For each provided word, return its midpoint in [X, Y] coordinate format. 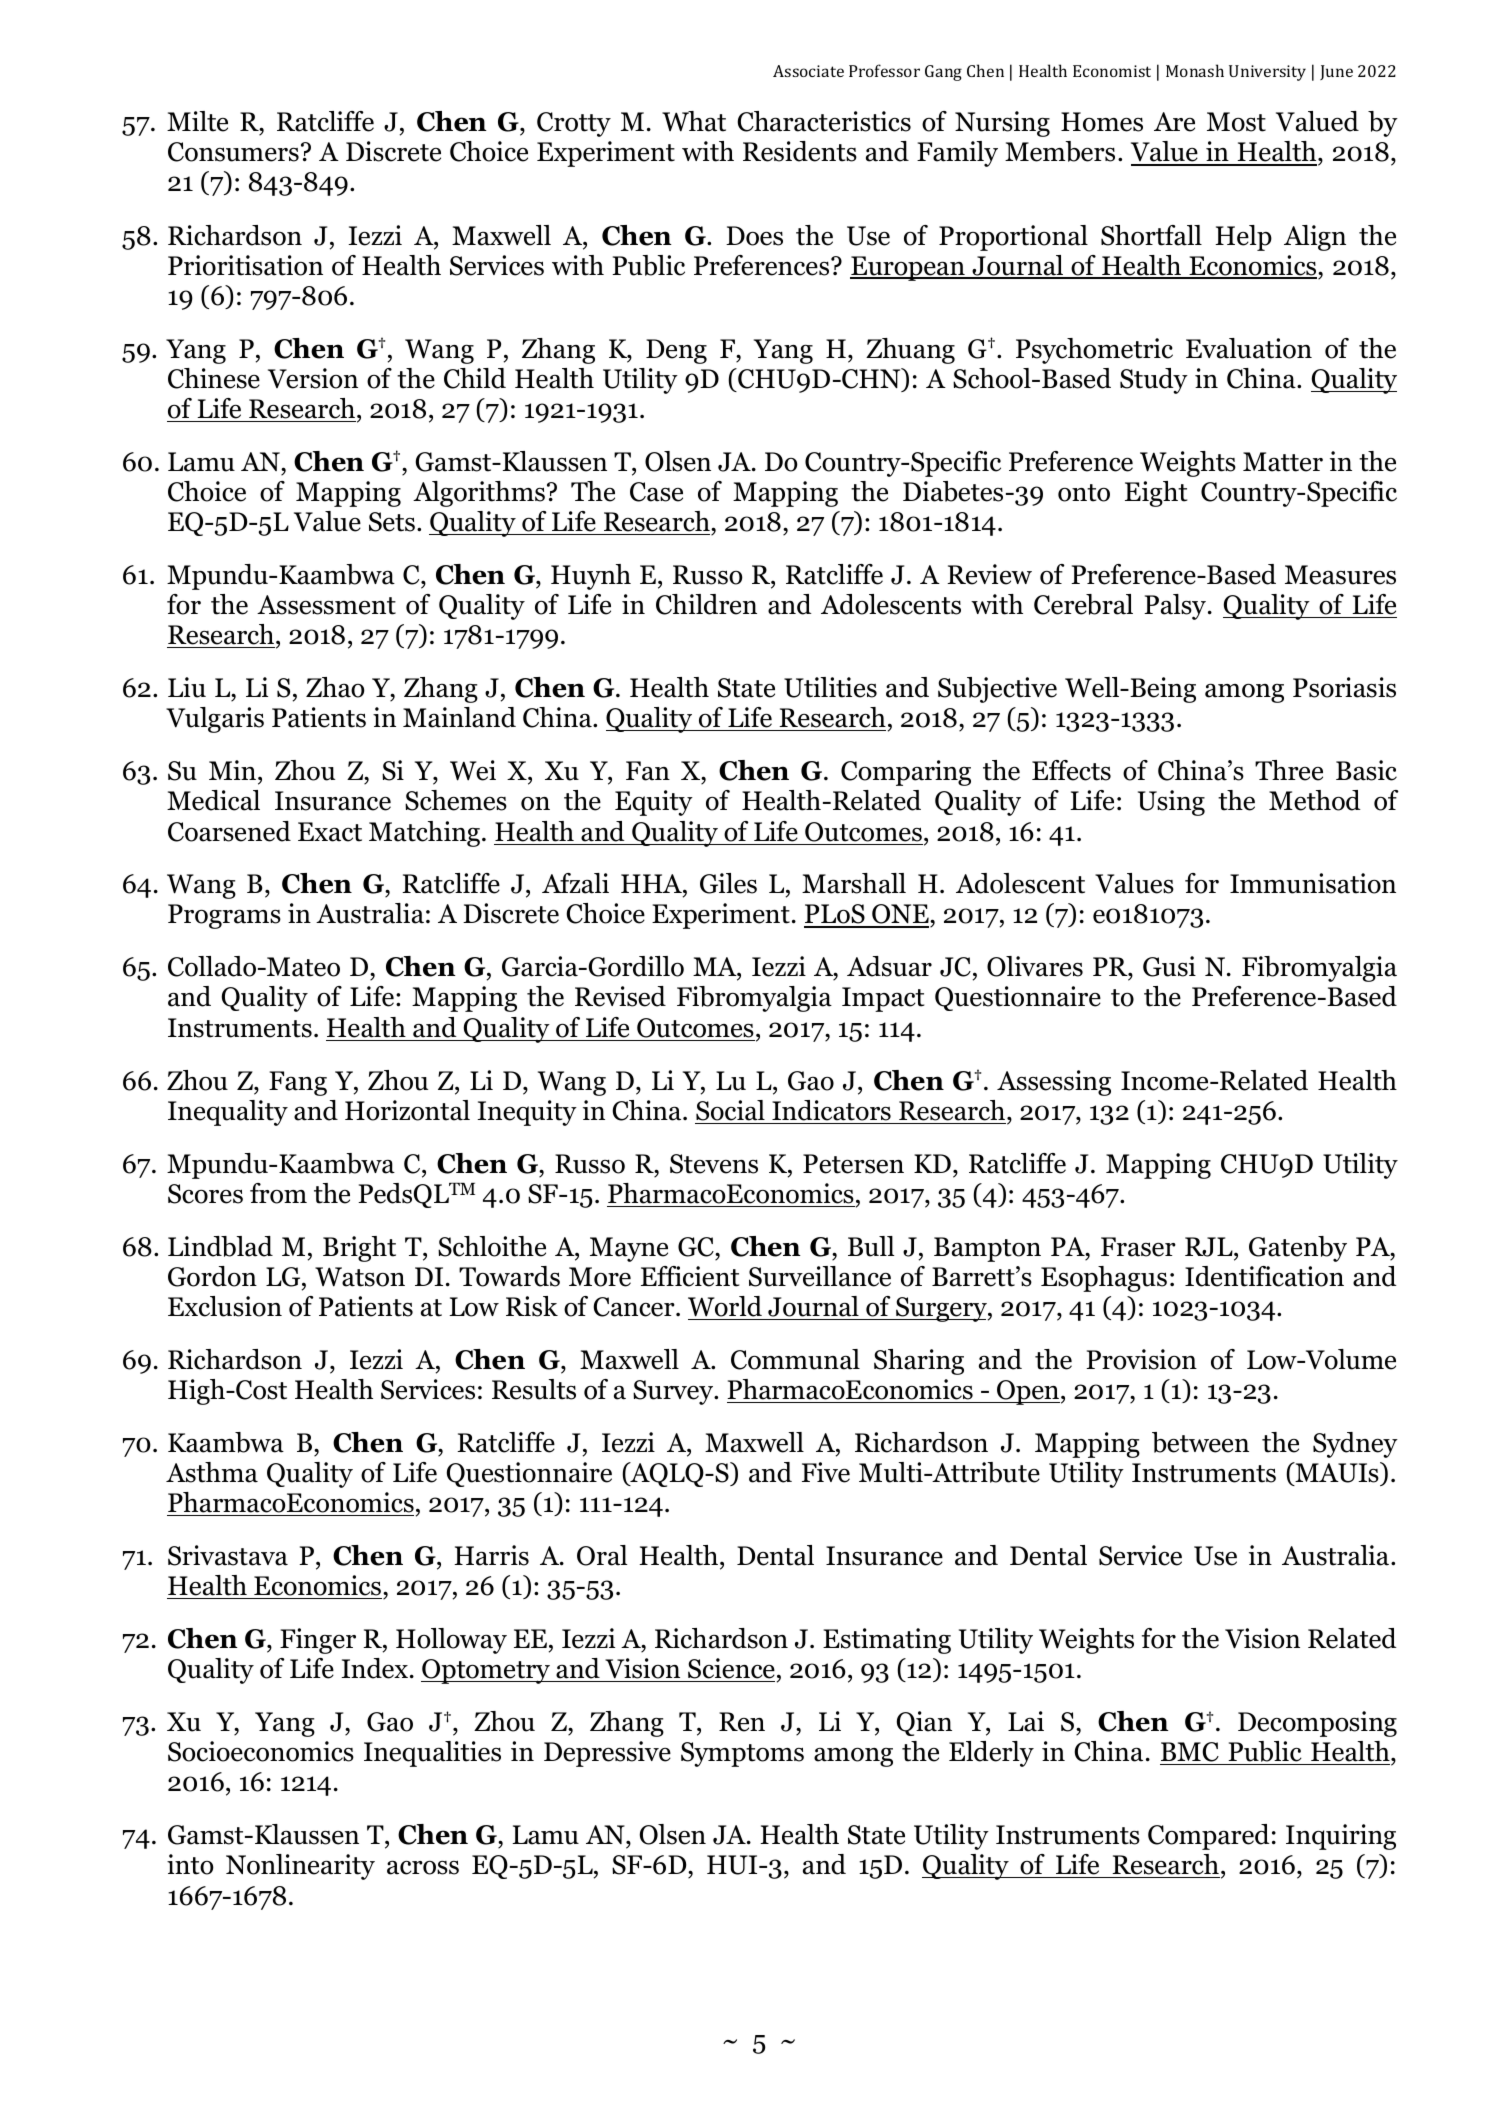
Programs [224, 916]
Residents [800, 151]
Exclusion [225, 1306]
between [1200, 1442]
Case [656, 492]
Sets [392, 522]
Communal [795, 1359]
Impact [883, 999]
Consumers [233, 152]
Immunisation [1313, 883]
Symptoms [742, 1754]
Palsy [1175, 607]
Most [1236, 122]
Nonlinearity [300, 1867]
